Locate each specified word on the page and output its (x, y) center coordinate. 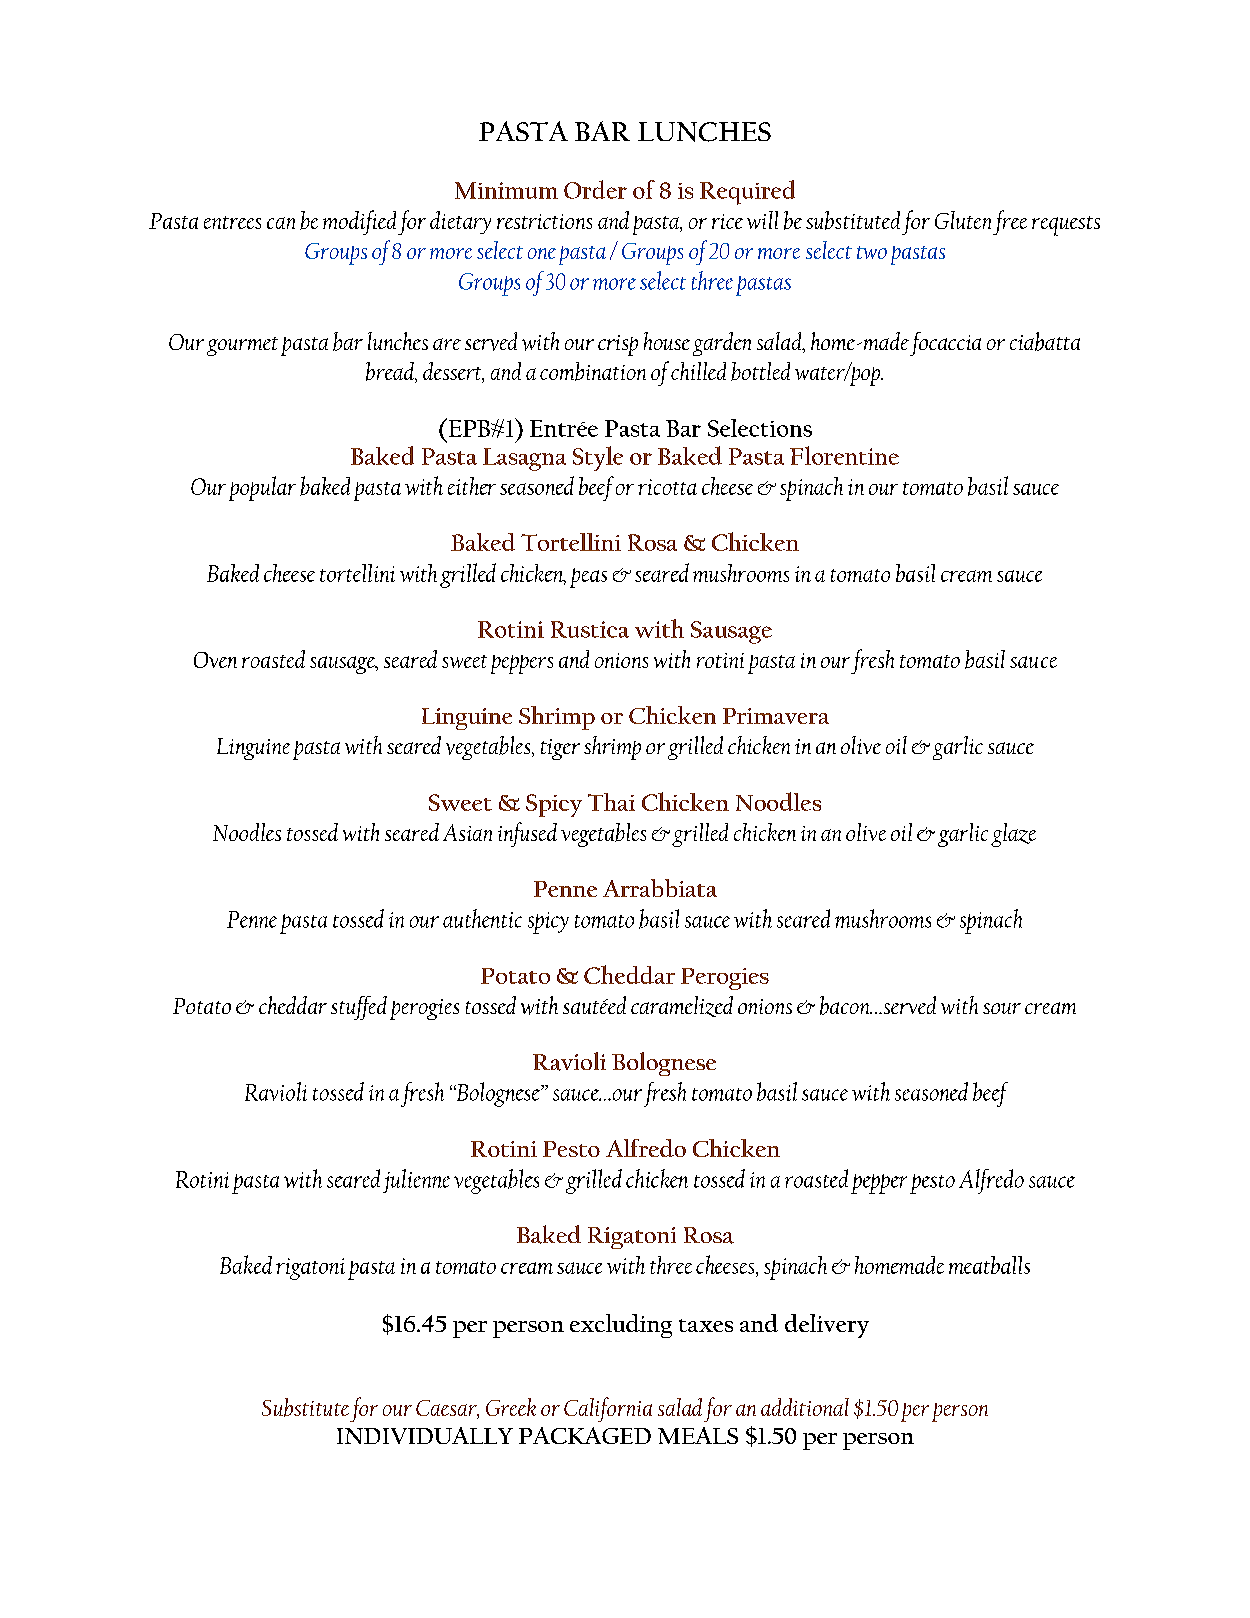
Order (595, 189)
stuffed (359, 1008)
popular (262, 488)
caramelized (682, 1006)
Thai (611, 802)
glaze (1013, 835)
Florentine (844, 455)
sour (1002, 1008)
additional (805, 1407)
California (608, 1409)
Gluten (963, 220)
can (281, 223)
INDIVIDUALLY (425, 1435)
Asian (467, 832)
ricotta (667, 487)
